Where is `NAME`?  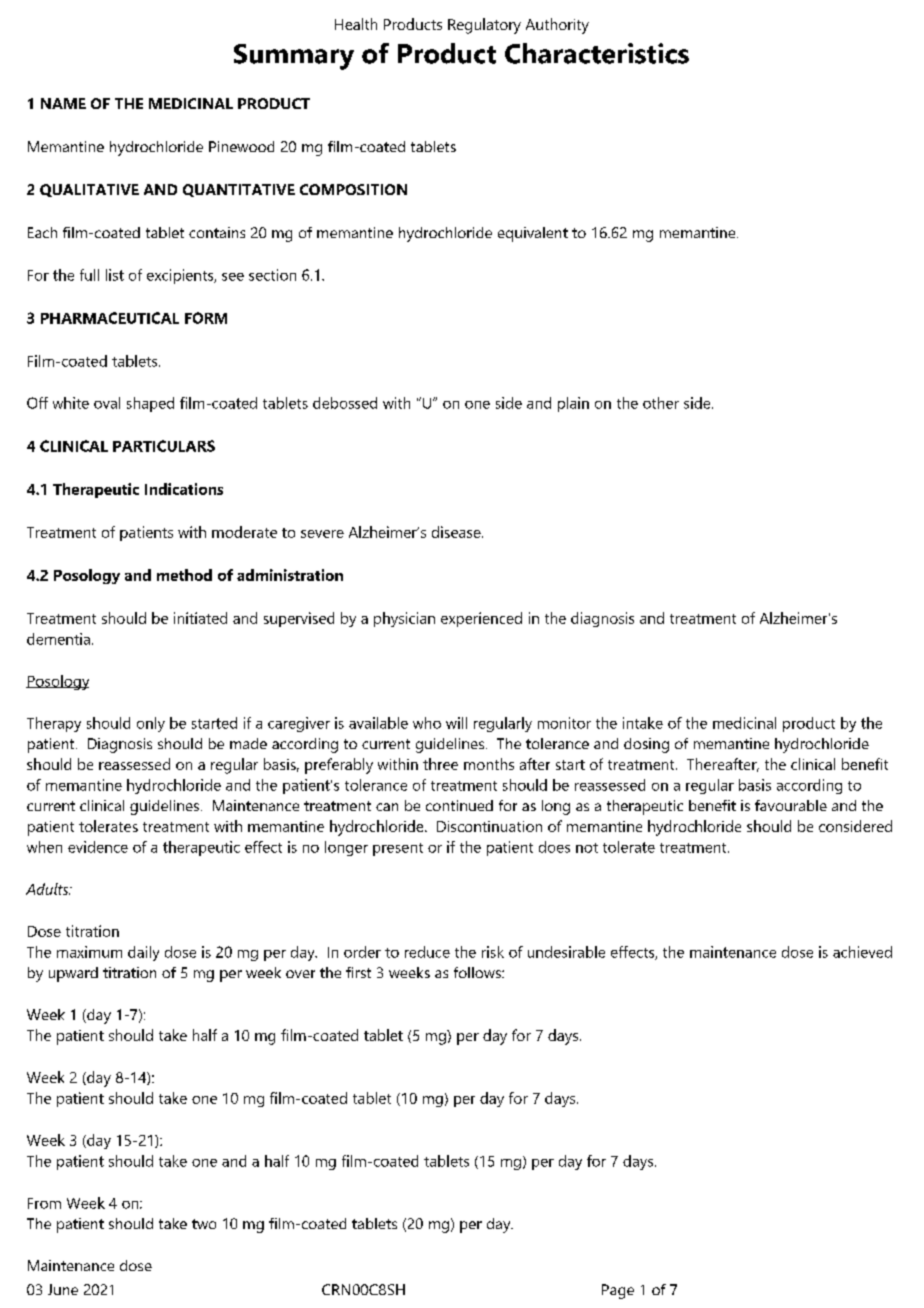 NAME is located at coordinates (63, 103).
